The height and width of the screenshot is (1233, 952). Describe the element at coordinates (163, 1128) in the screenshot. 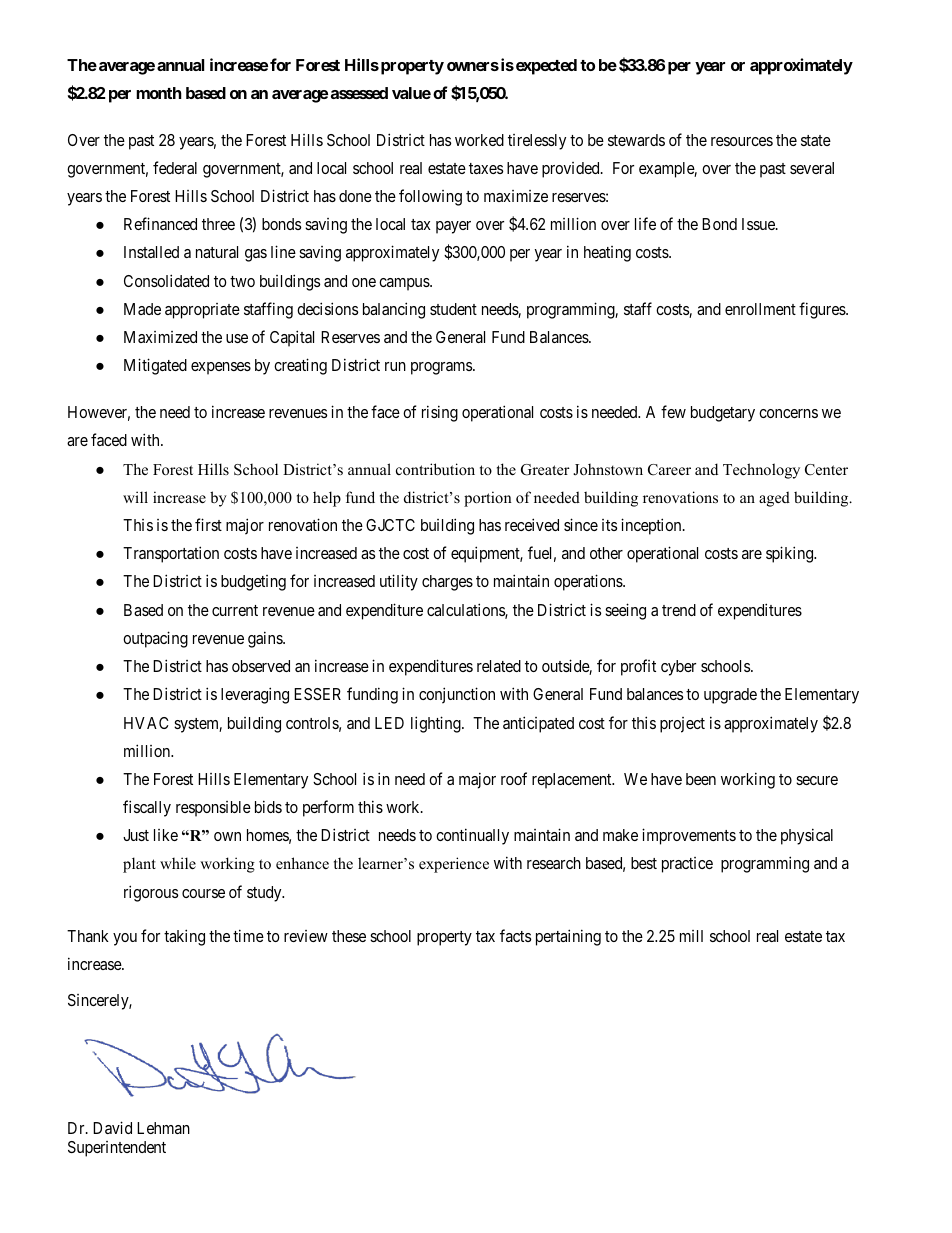

I see `Lehman` at that location.
